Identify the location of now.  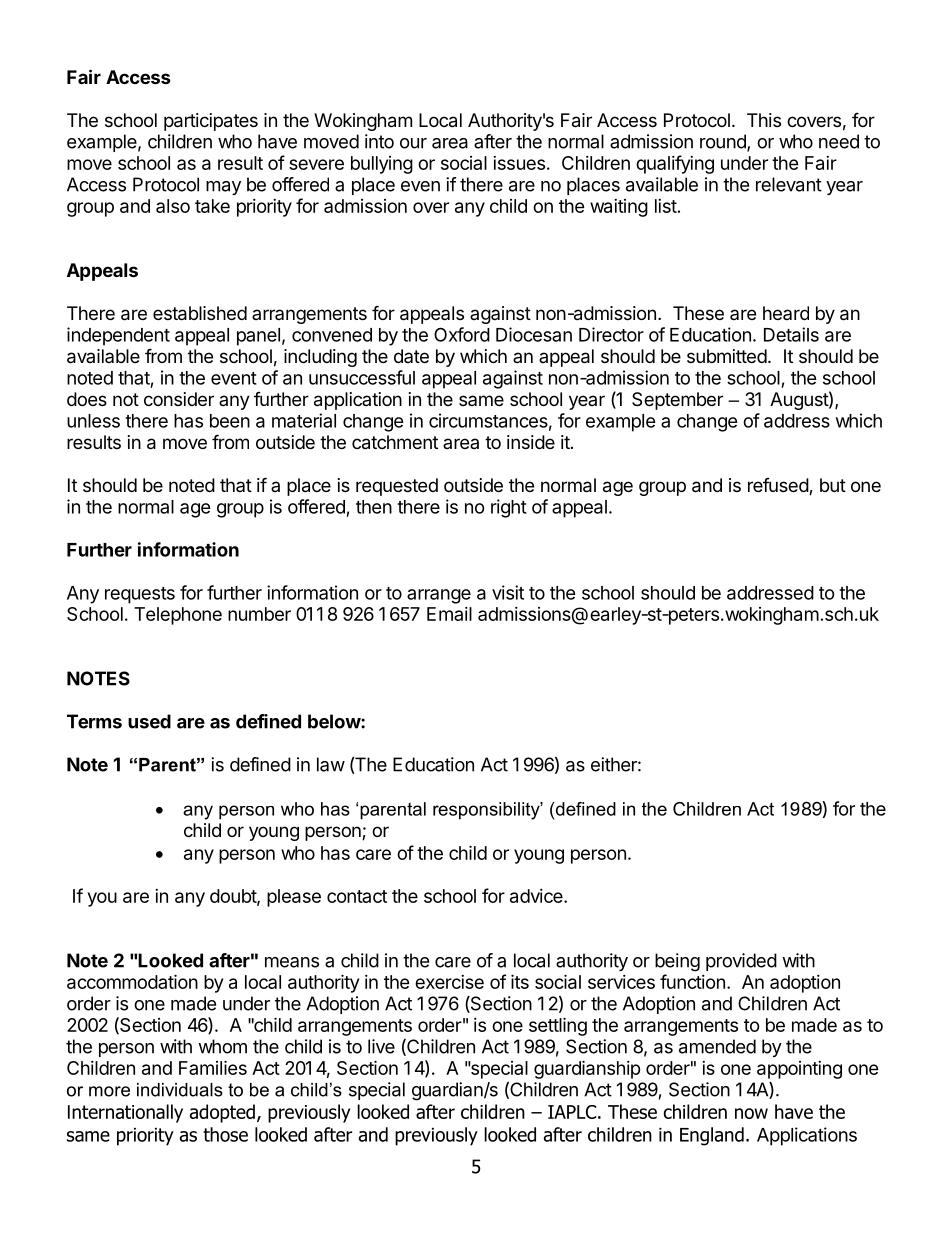
(751, 1113).
